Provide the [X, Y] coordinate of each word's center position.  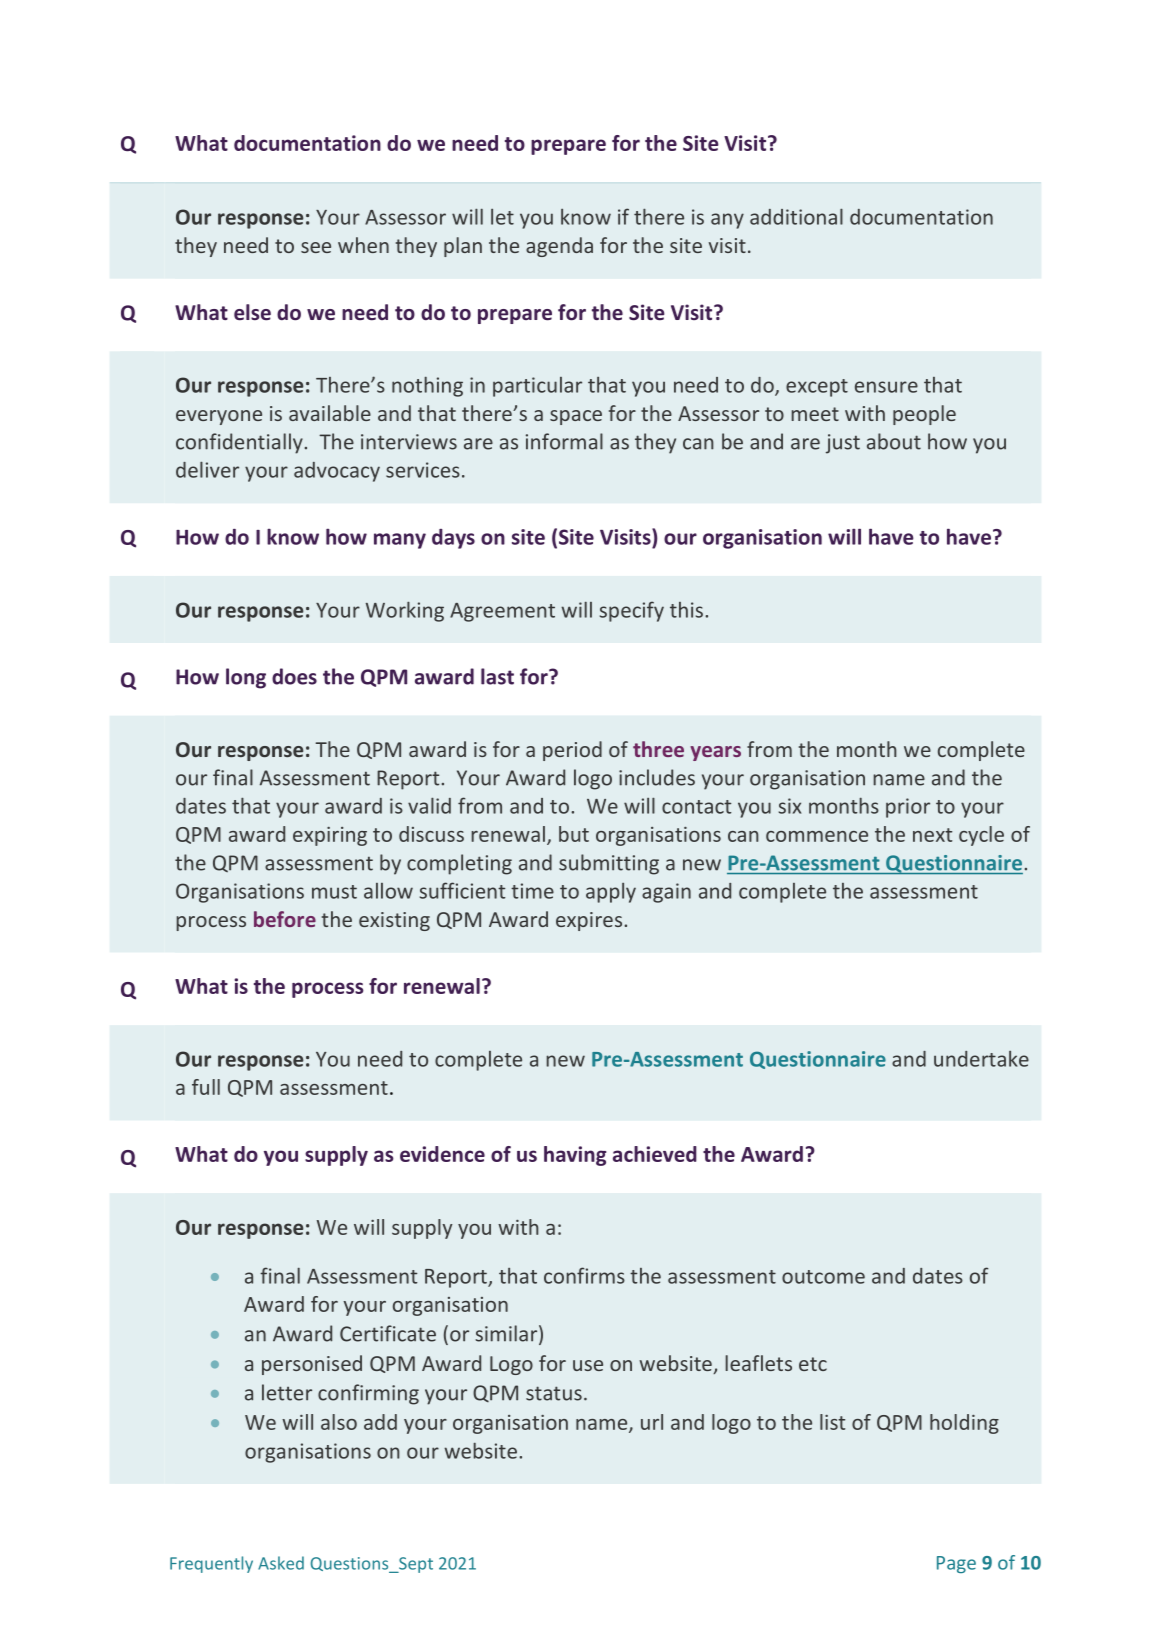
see [316, 247]
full [206, 1087]
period [572, 751]
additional [796, 216]
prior [908, 808]
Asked [281, 1563]
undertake [981, 1059]
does [294, 676]
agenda [559, 247]
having [575, 1156]
